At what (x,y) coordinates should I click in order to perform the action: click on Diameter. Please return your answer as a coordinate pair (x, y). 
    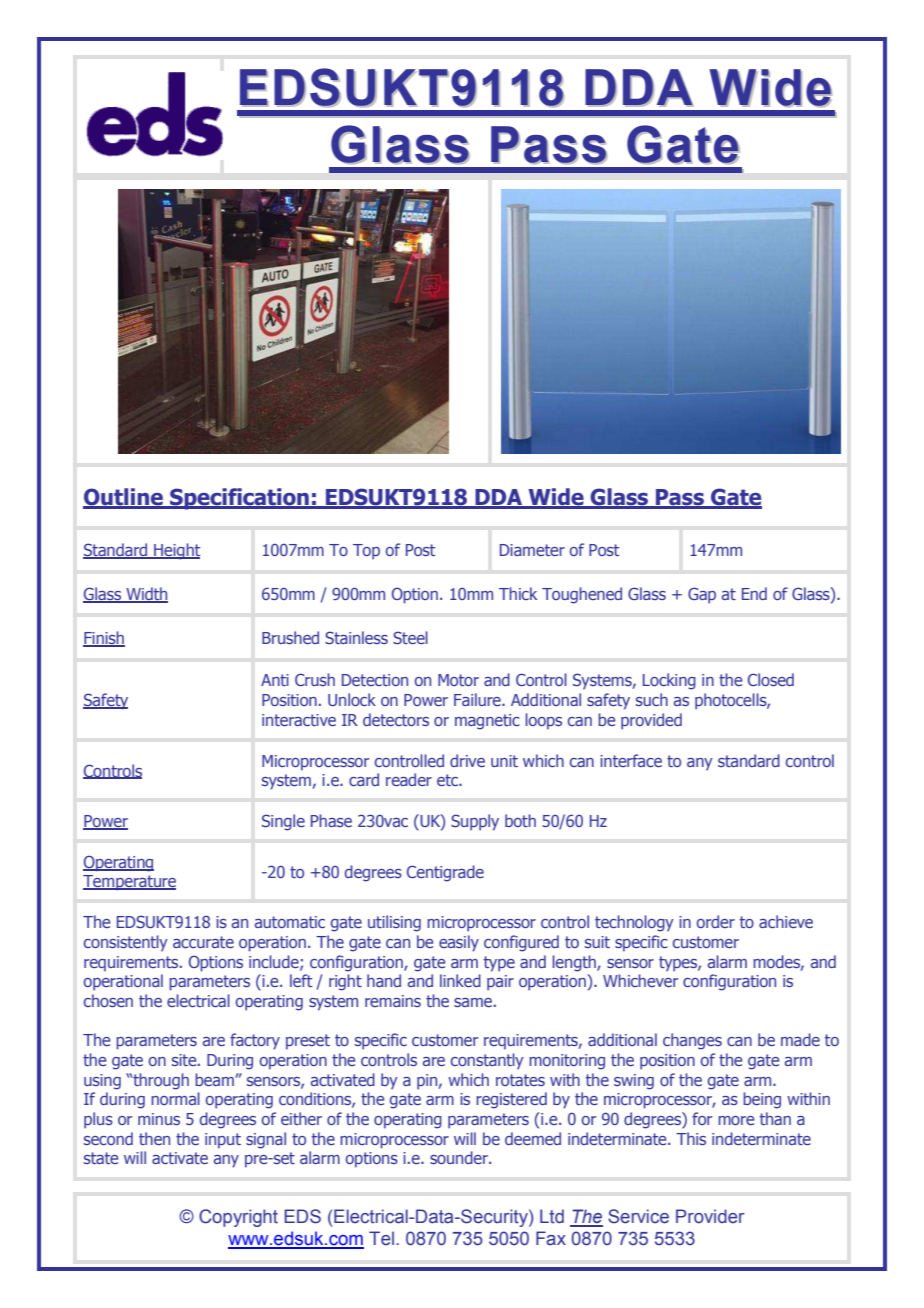
    Looking at the image, I should click on (532, 550).
